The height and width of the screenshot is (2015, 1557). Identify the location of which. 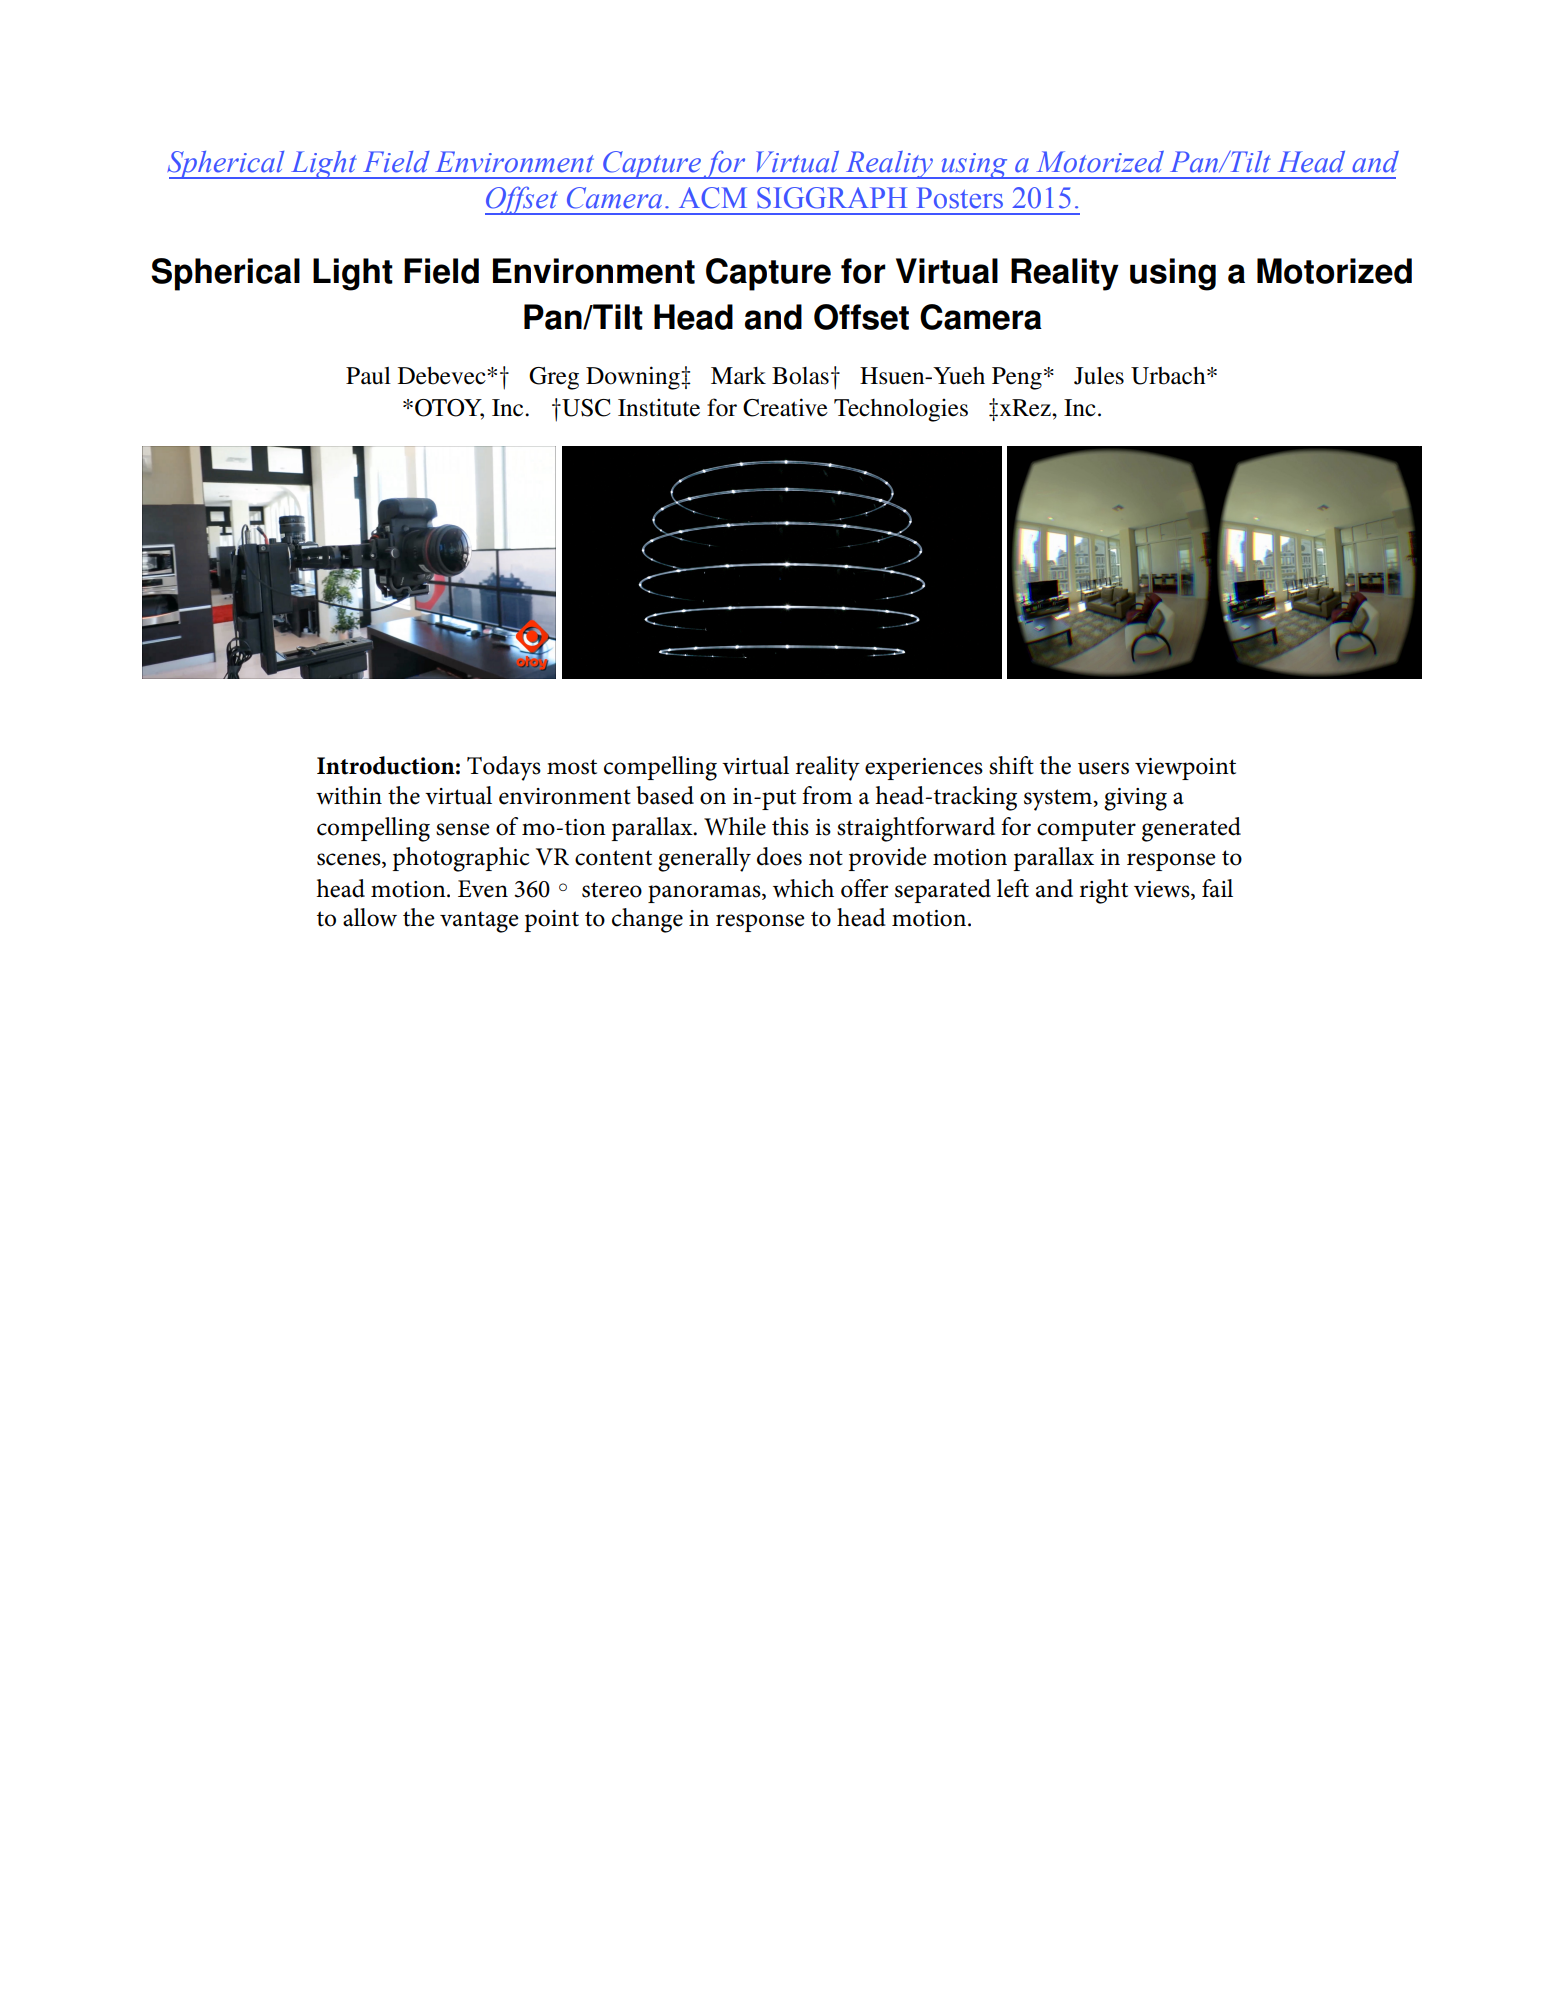
(803, 888).
